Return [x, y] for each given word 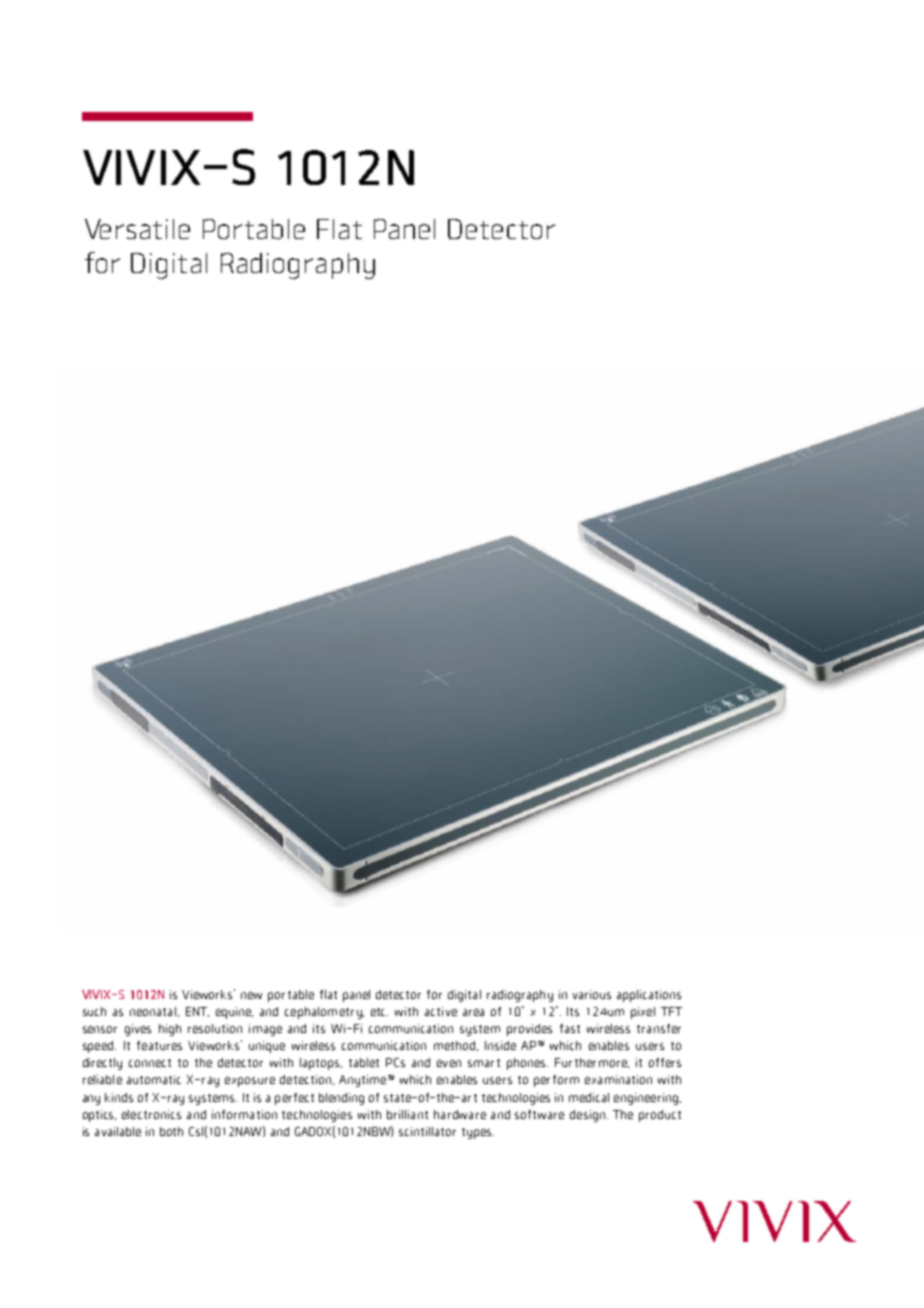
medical [589, 1097]
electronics [151, 1114]
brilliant [407, 1114]
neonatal [153, 1011]
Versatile [137, 229]
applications [649, 996]
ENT [197, 1012]
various [592, 994]
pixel [643, 1013]
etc [379, 1012]
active [441, 1011]
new [251, 995]
